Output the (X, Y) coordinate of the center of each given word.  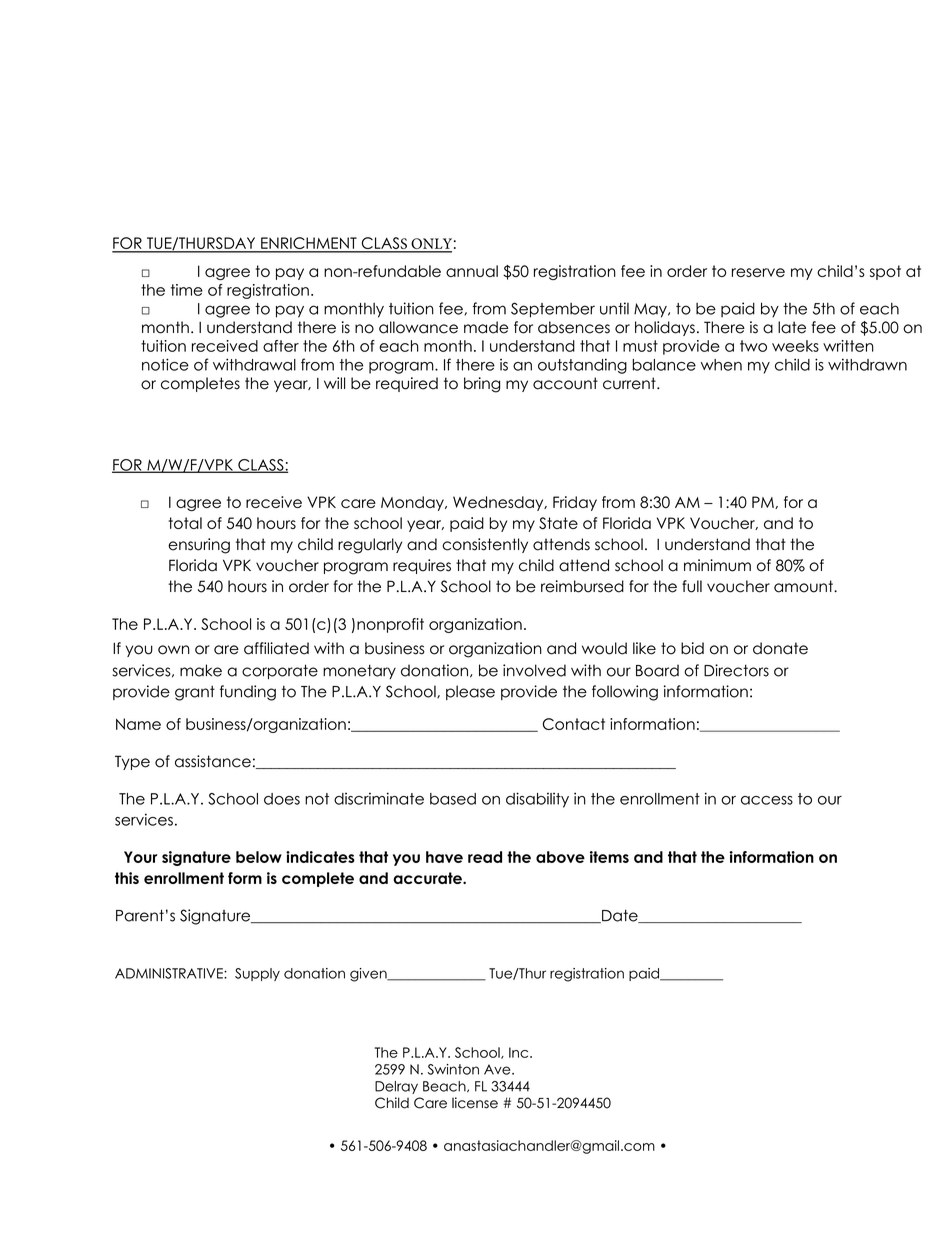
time (187, 290)
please (470, 692)
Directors (736, 670)
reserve (758, 272)
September (553, 310)
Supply (257, 974)
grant (195, 693)
